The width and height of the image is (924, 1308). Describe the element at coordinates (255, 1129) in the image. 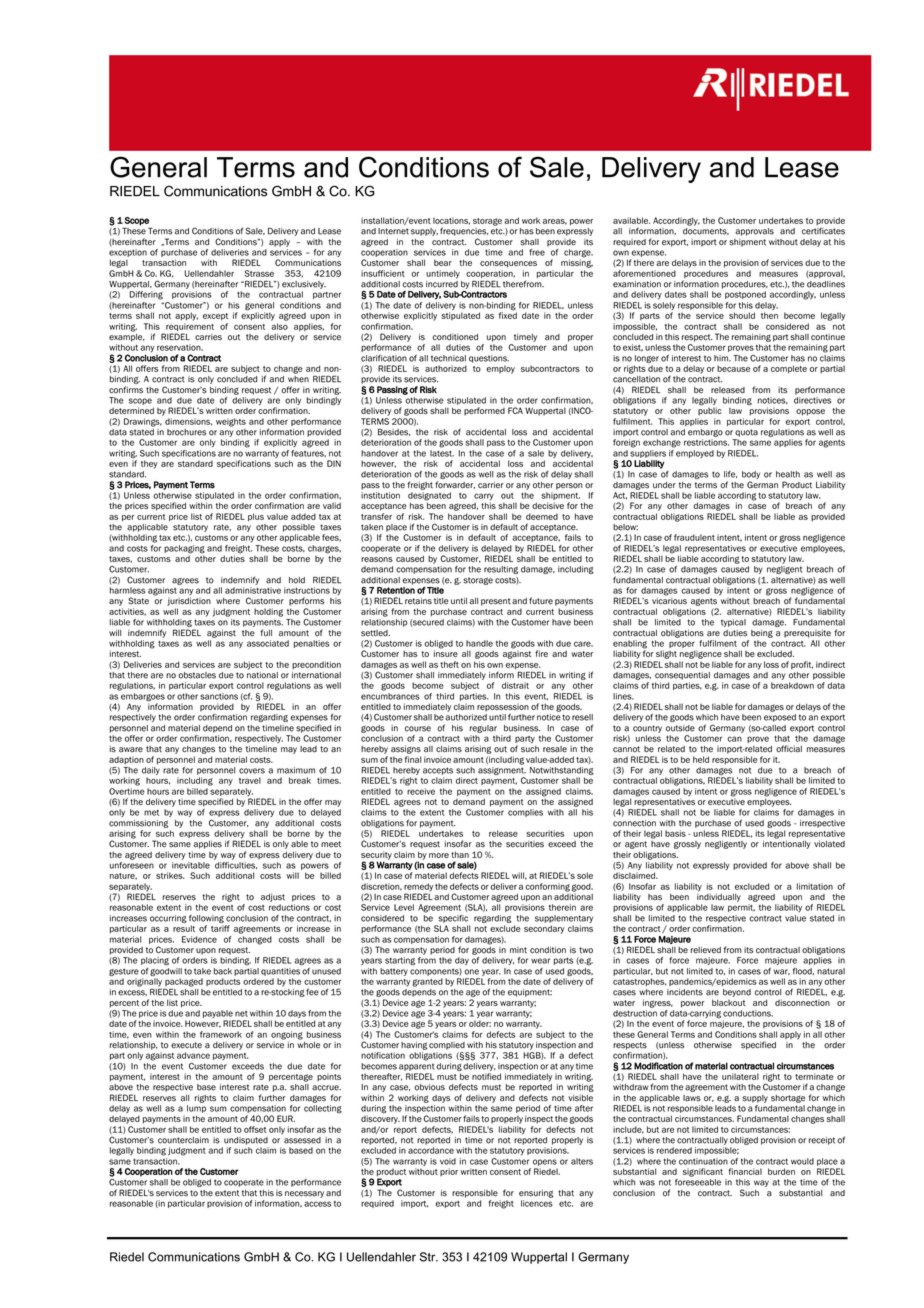

I see `offset` at that location.
